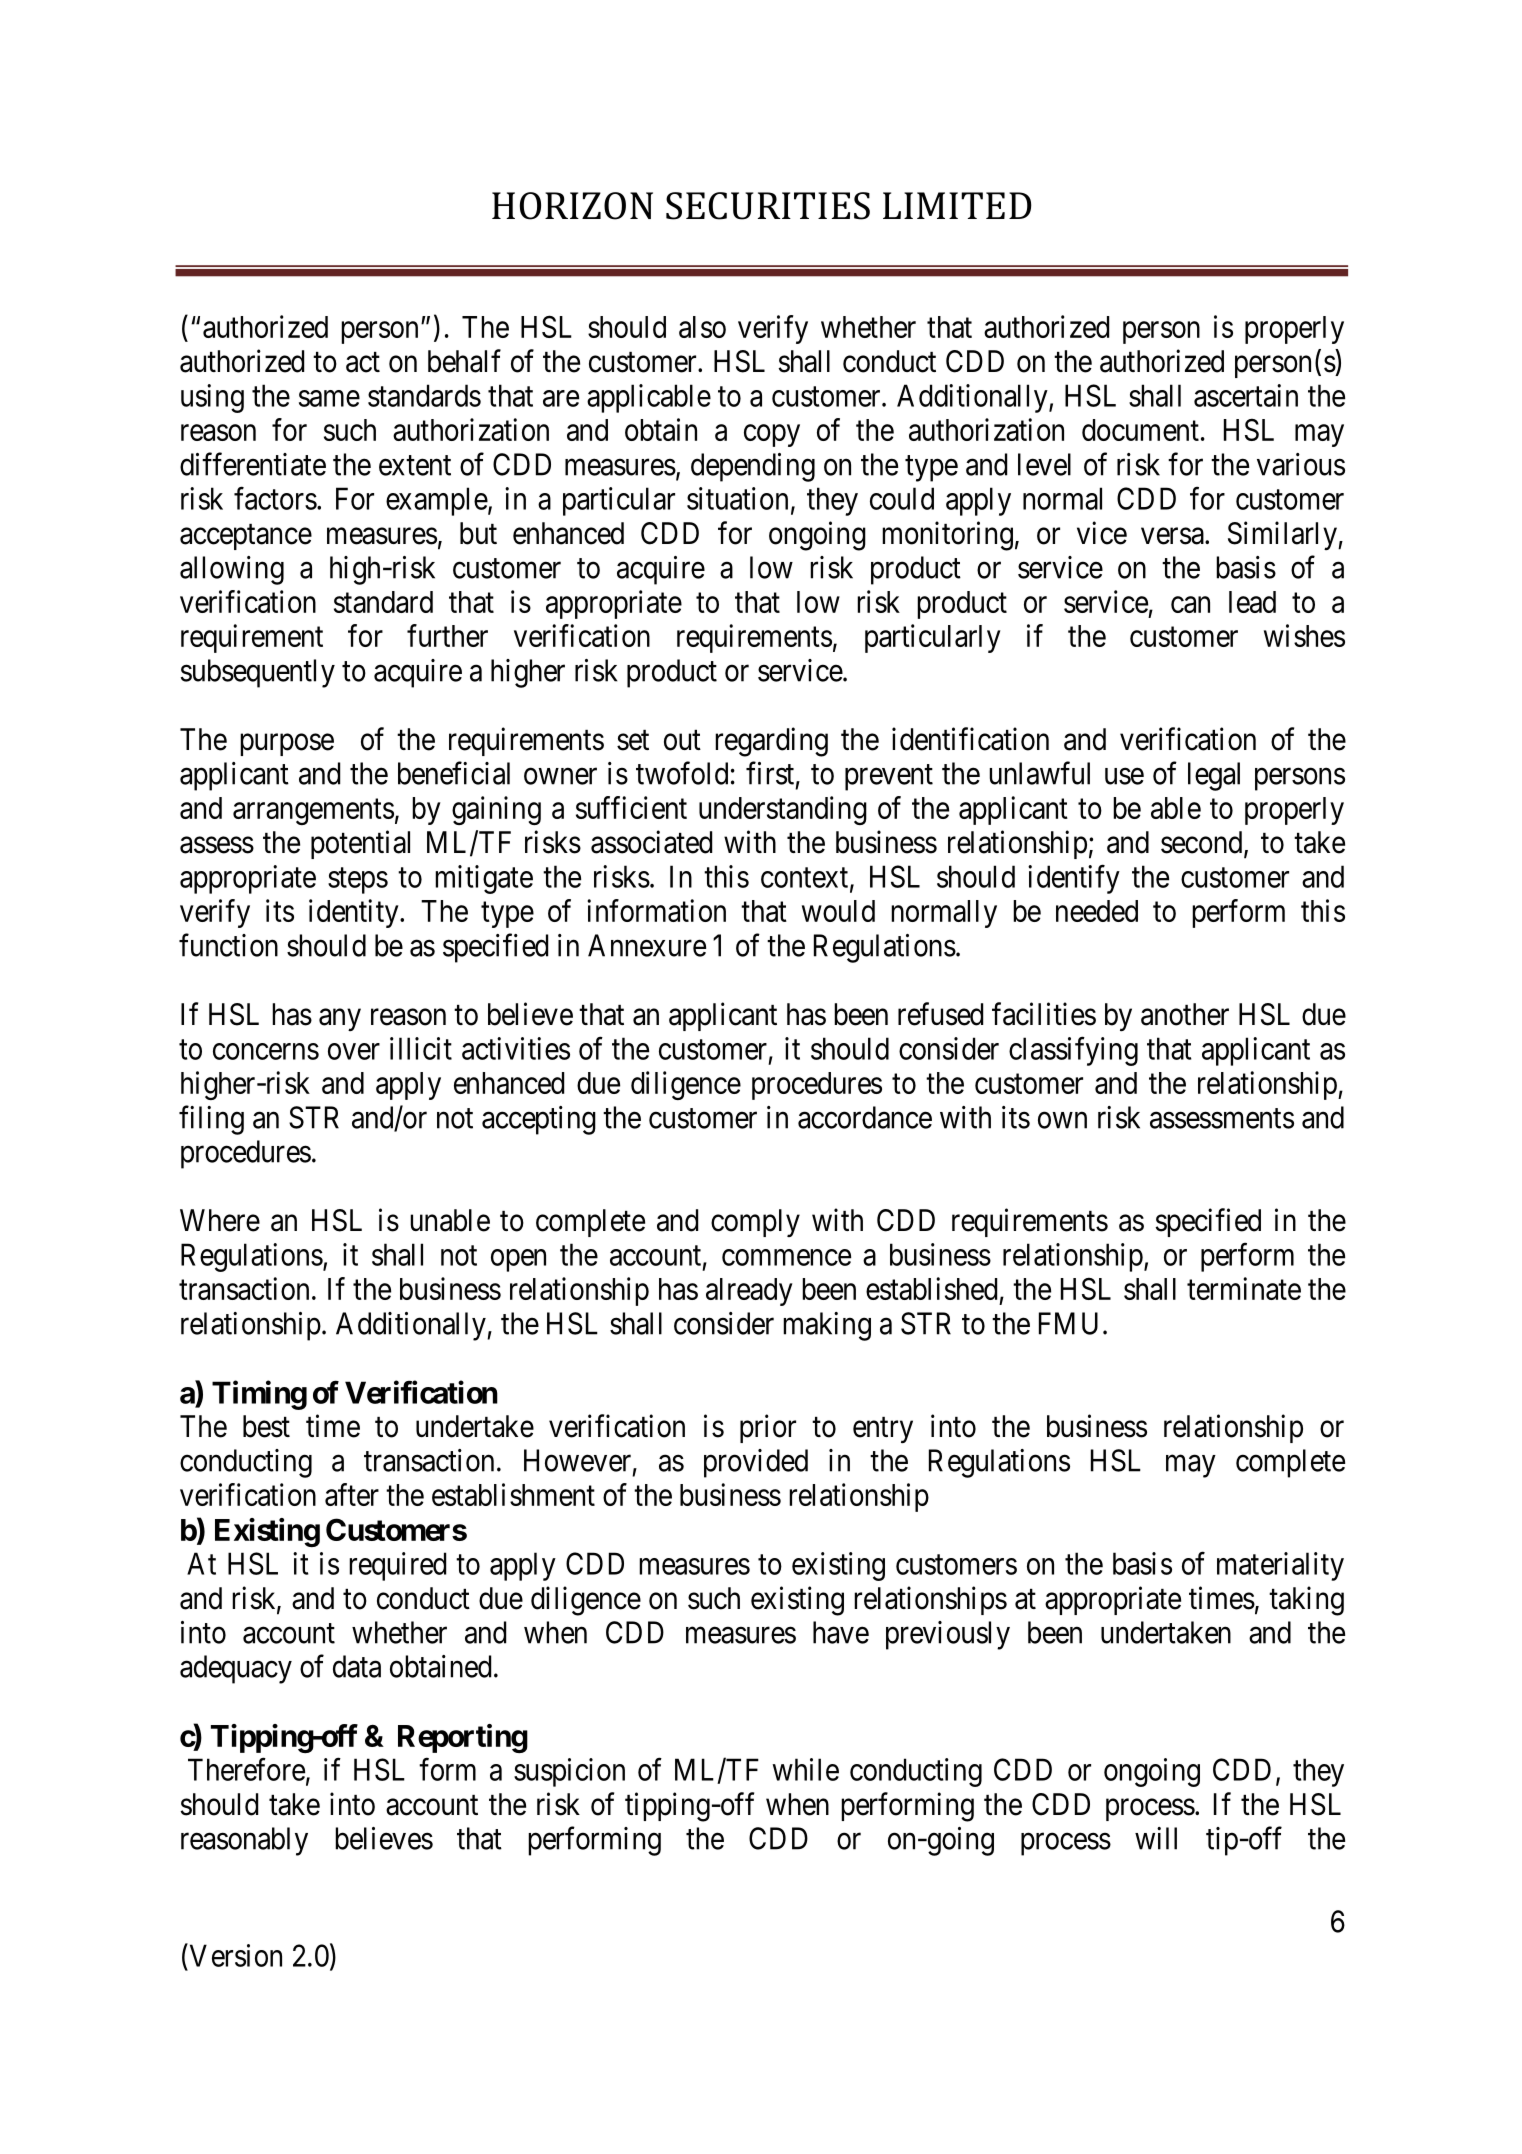  I want to click on provided, so click(756, 1463).
